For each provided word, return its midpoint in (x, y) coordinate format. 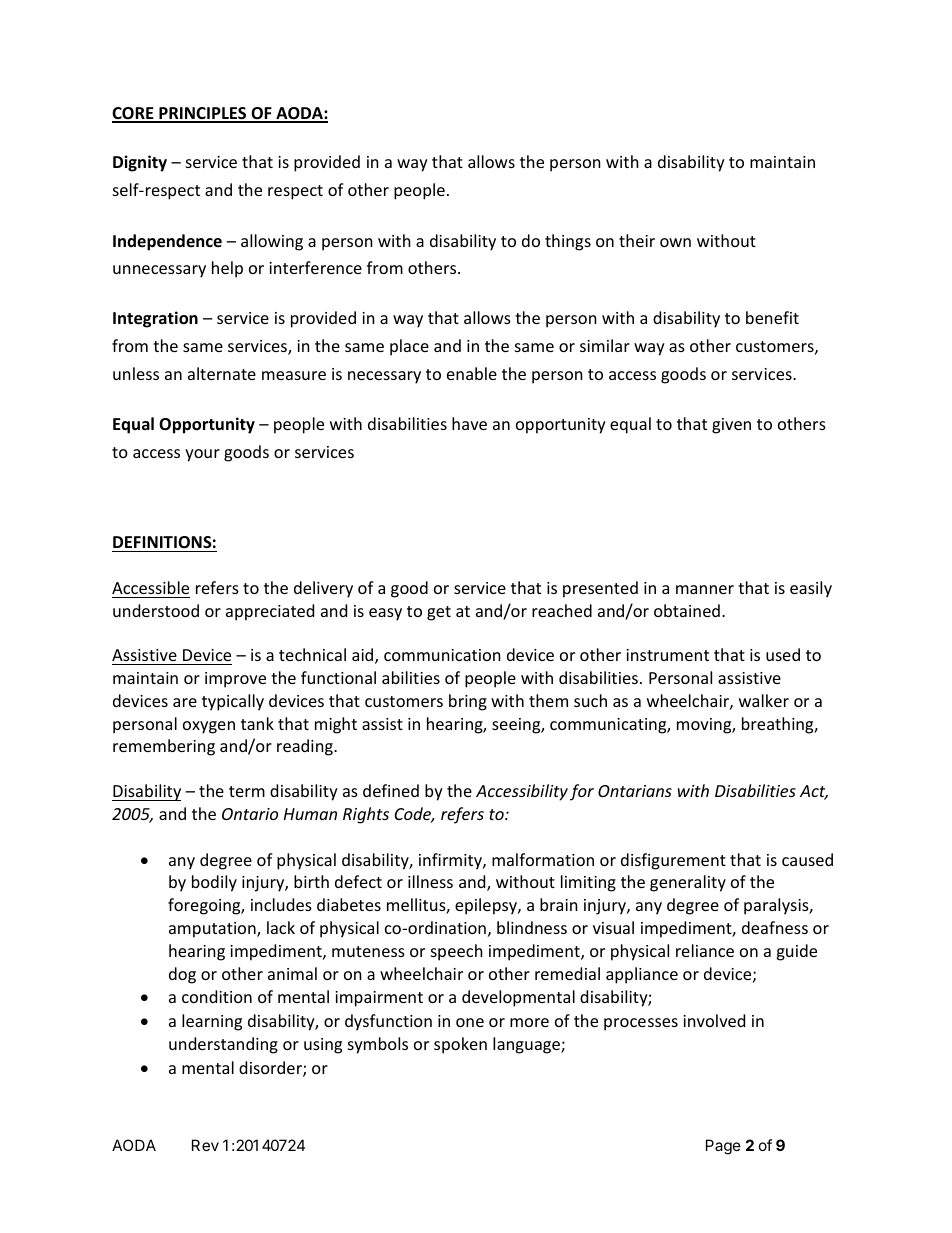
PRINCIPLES (203, 114)
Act (814, 792)
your (202, 455)
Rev (205, 1145)
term (247, 791)
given (731, 426)
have (469, 423)
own (675, 242)
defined (391, 790)
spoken (460, 1045)
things (568, 242)
